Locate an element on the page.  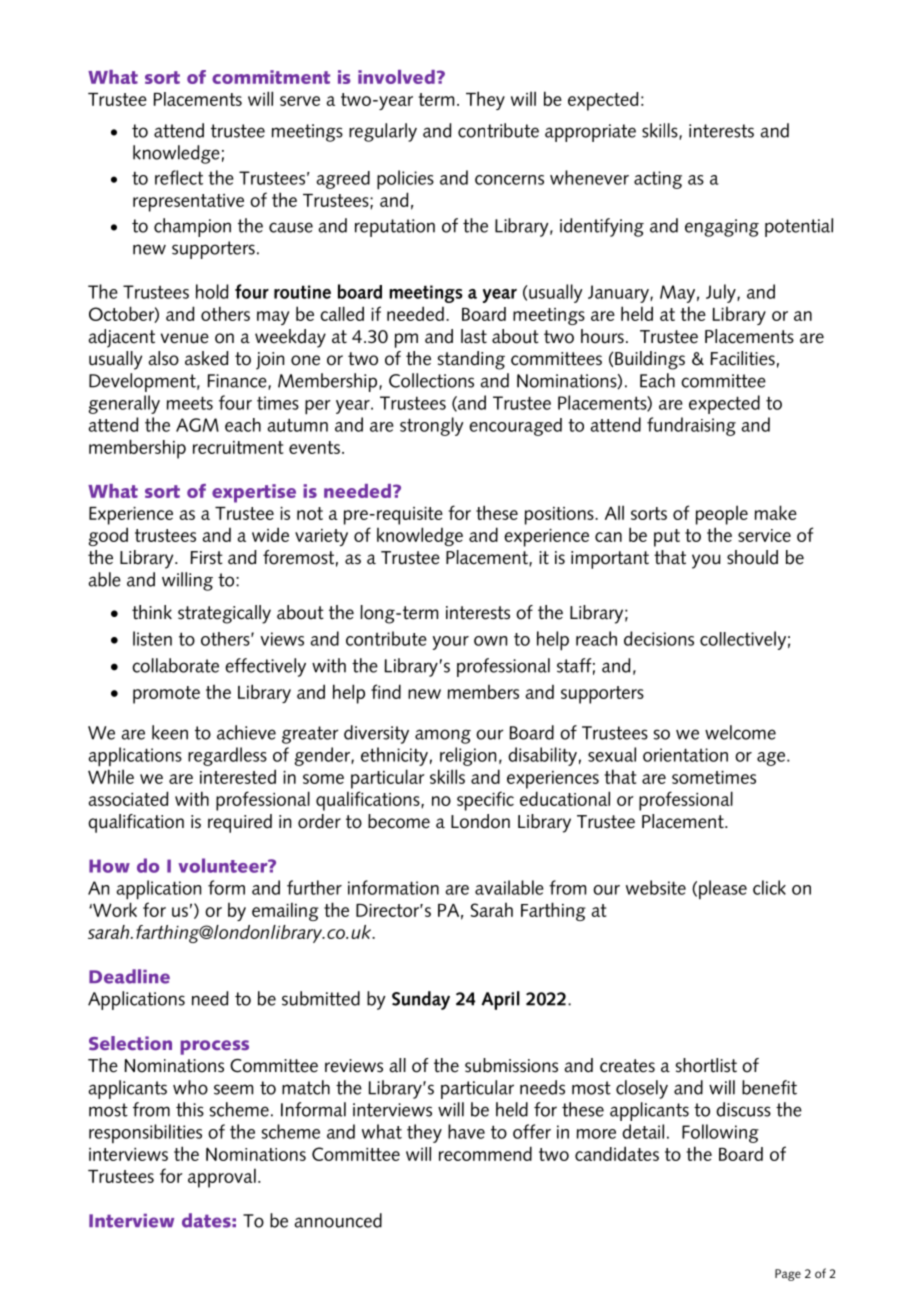
your is located at coordinates (451, 643).
